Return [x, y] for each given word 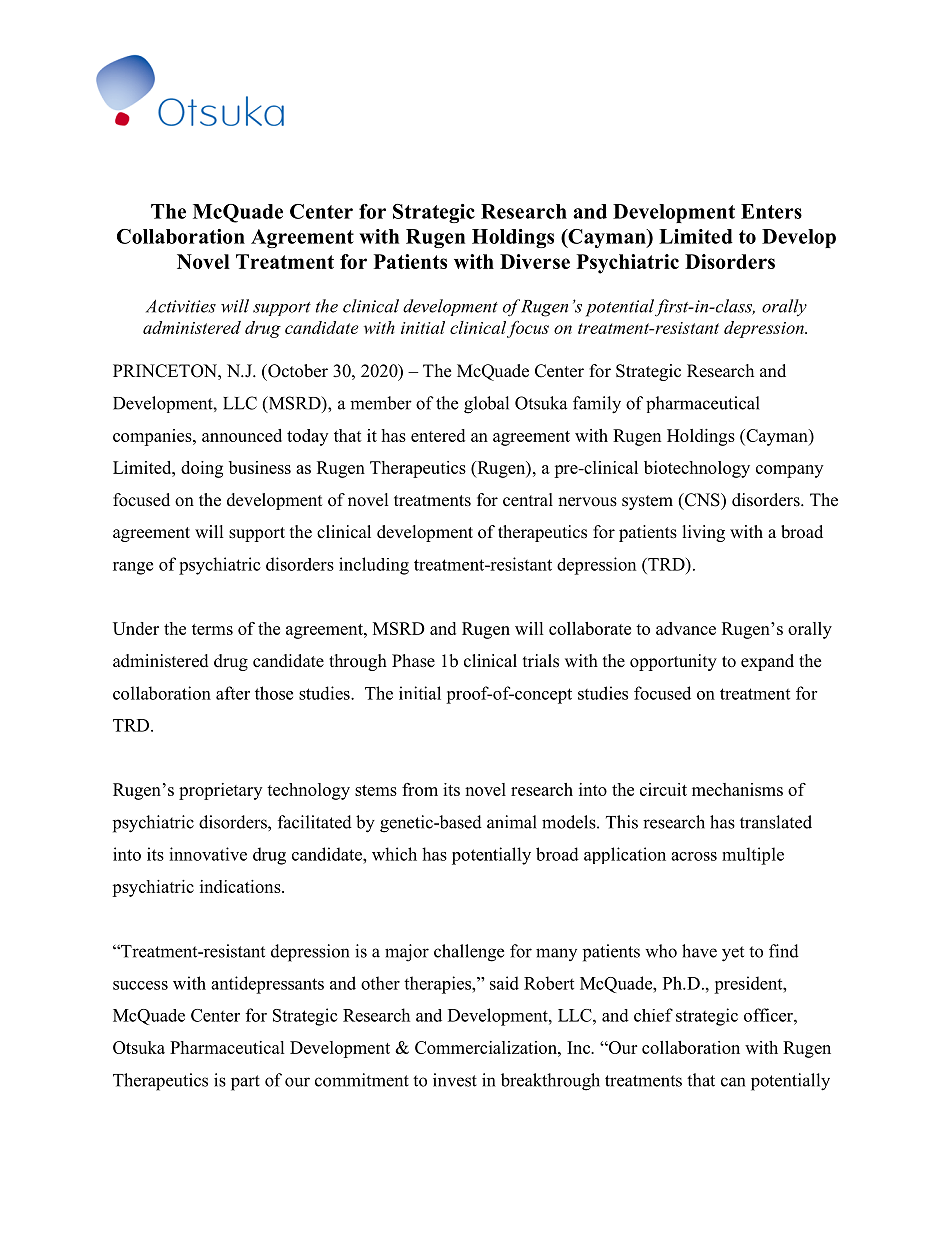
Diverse [535, 261]
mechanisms [737, 789]
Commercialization [487, 1047]
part [245, 1083]
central [528, 500]
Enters [771, 211]
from [420, 789]
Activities [181, 306]
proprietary [220, 791]
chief [653, 1015]
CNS [702, 500]
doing [202, 469]
